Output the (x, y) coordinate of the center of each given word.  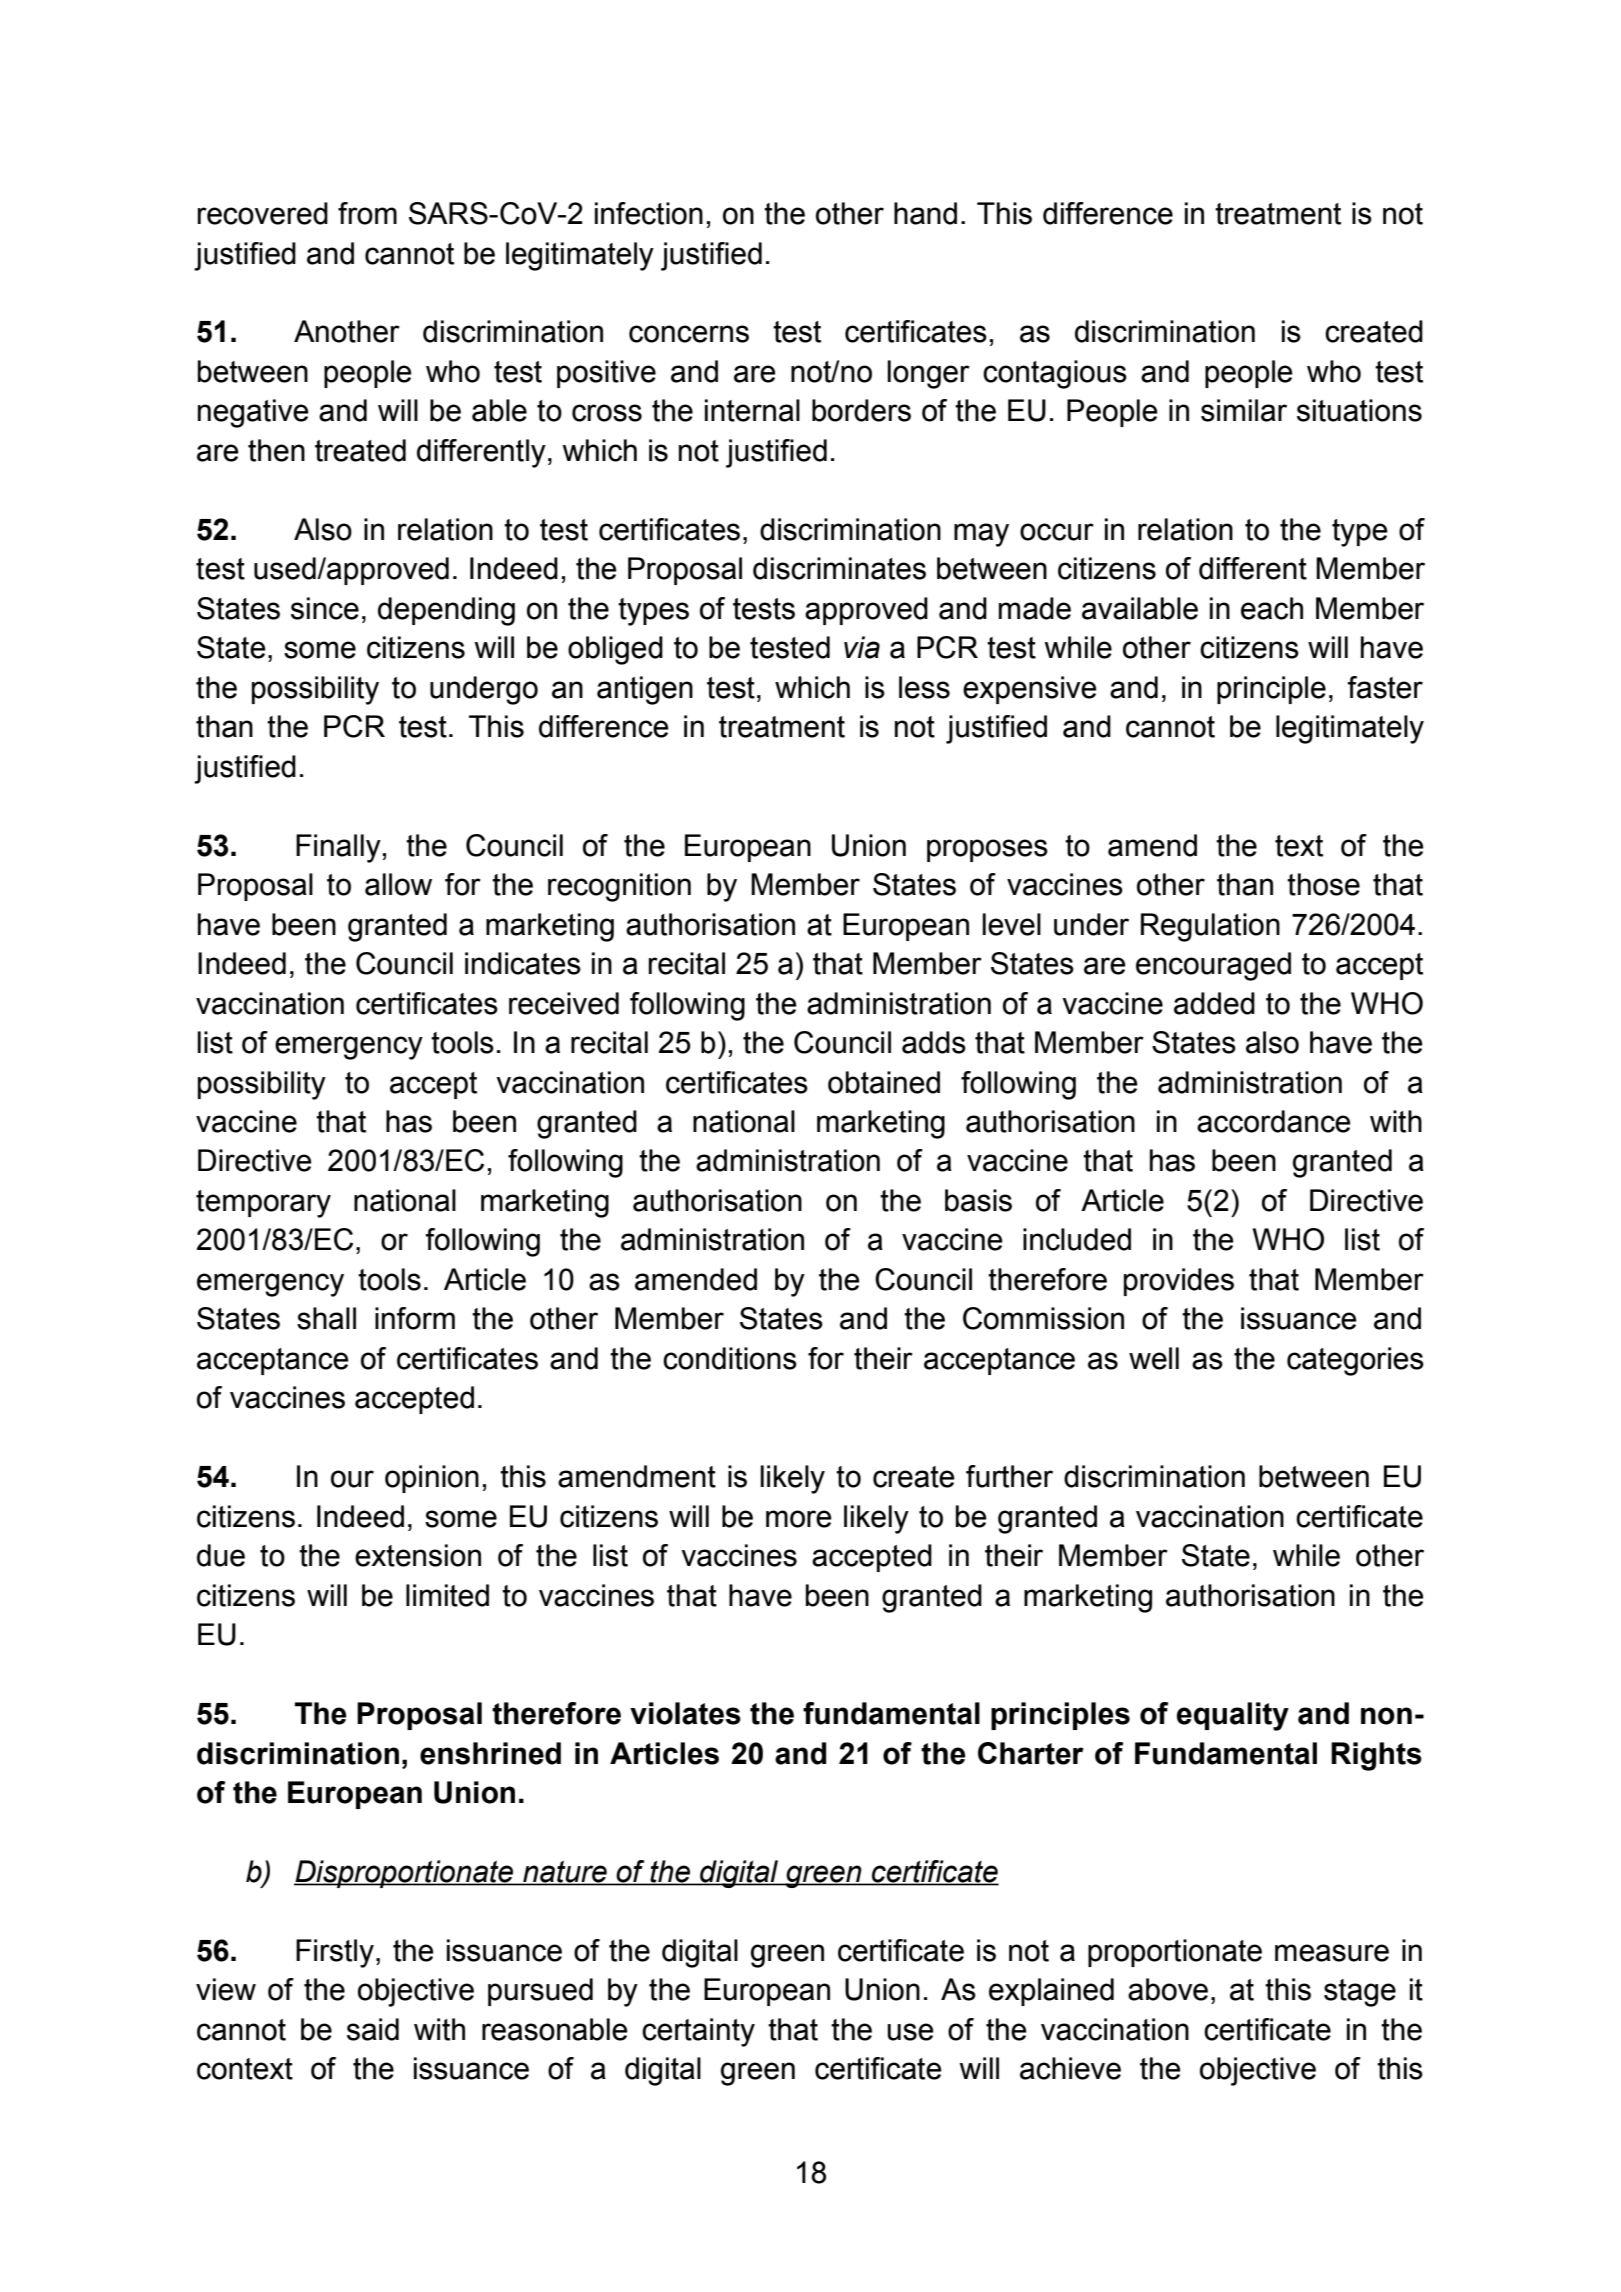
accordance (1274, 1121)
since (325, 608)
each (1272, 608)
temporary (263, 1204)
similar (1244, 410)
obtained (884, 1082)
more (799, 1519)
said (373, 2029)
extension (418, 1555)
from (367, 213)
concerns (689, 334)
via (862, 647)
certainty (698, 2032)
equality (1233, 1716)
